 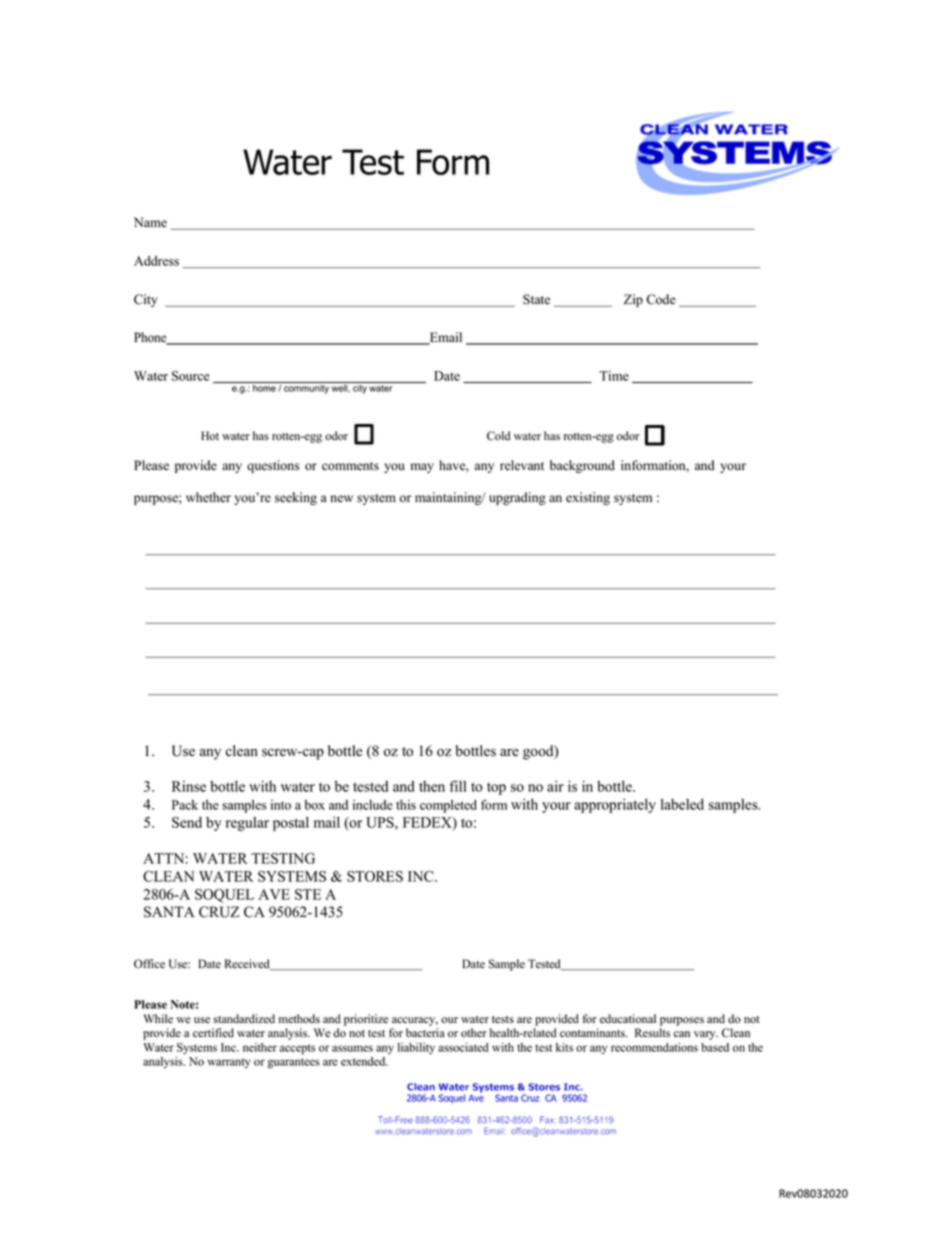 What do you see at coordinates (588, 498) in the screenshot?
I see `existing` at bounding box center [588, 498].
